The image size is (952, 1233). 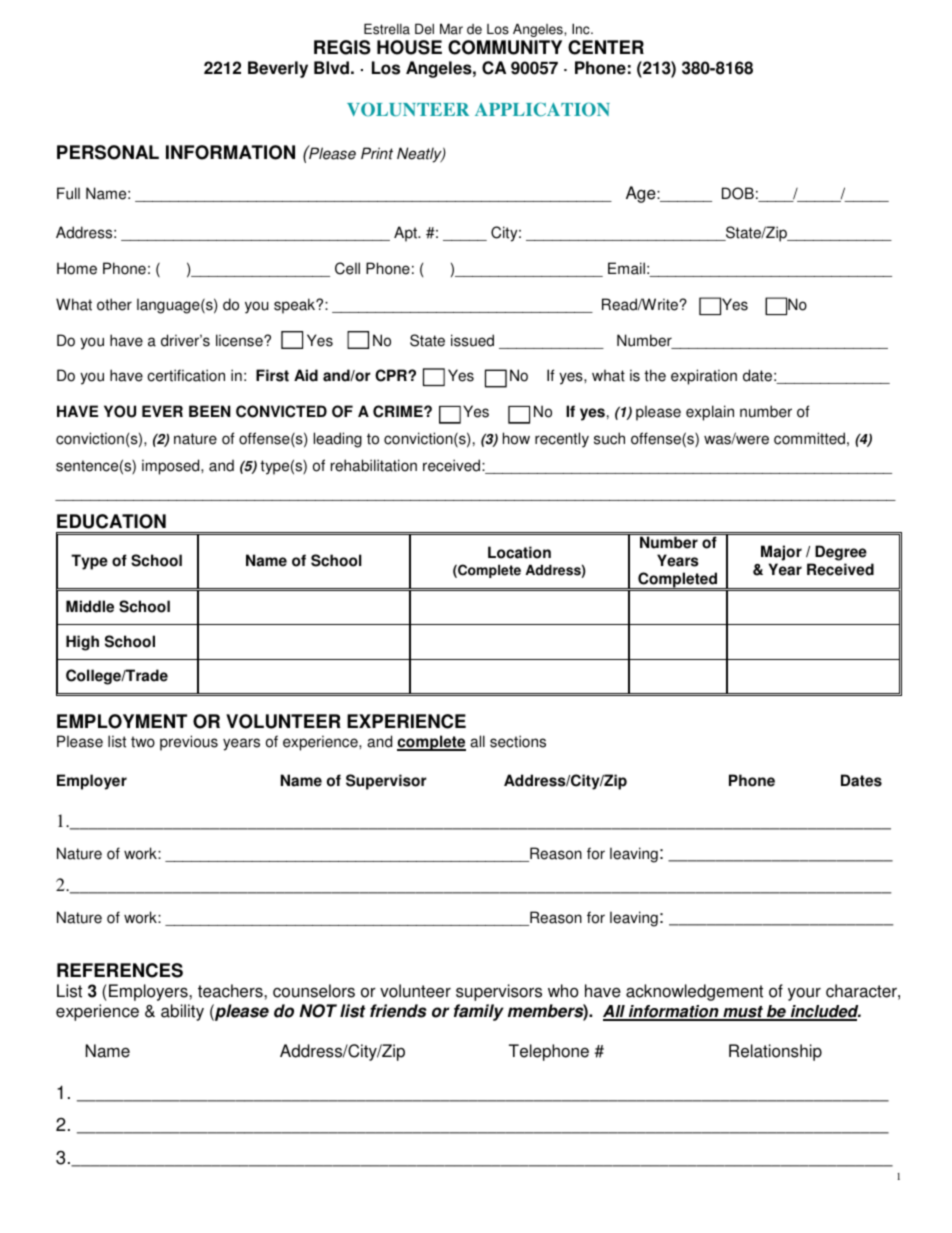 I want to click on issued, so click(x=472, y=340).
